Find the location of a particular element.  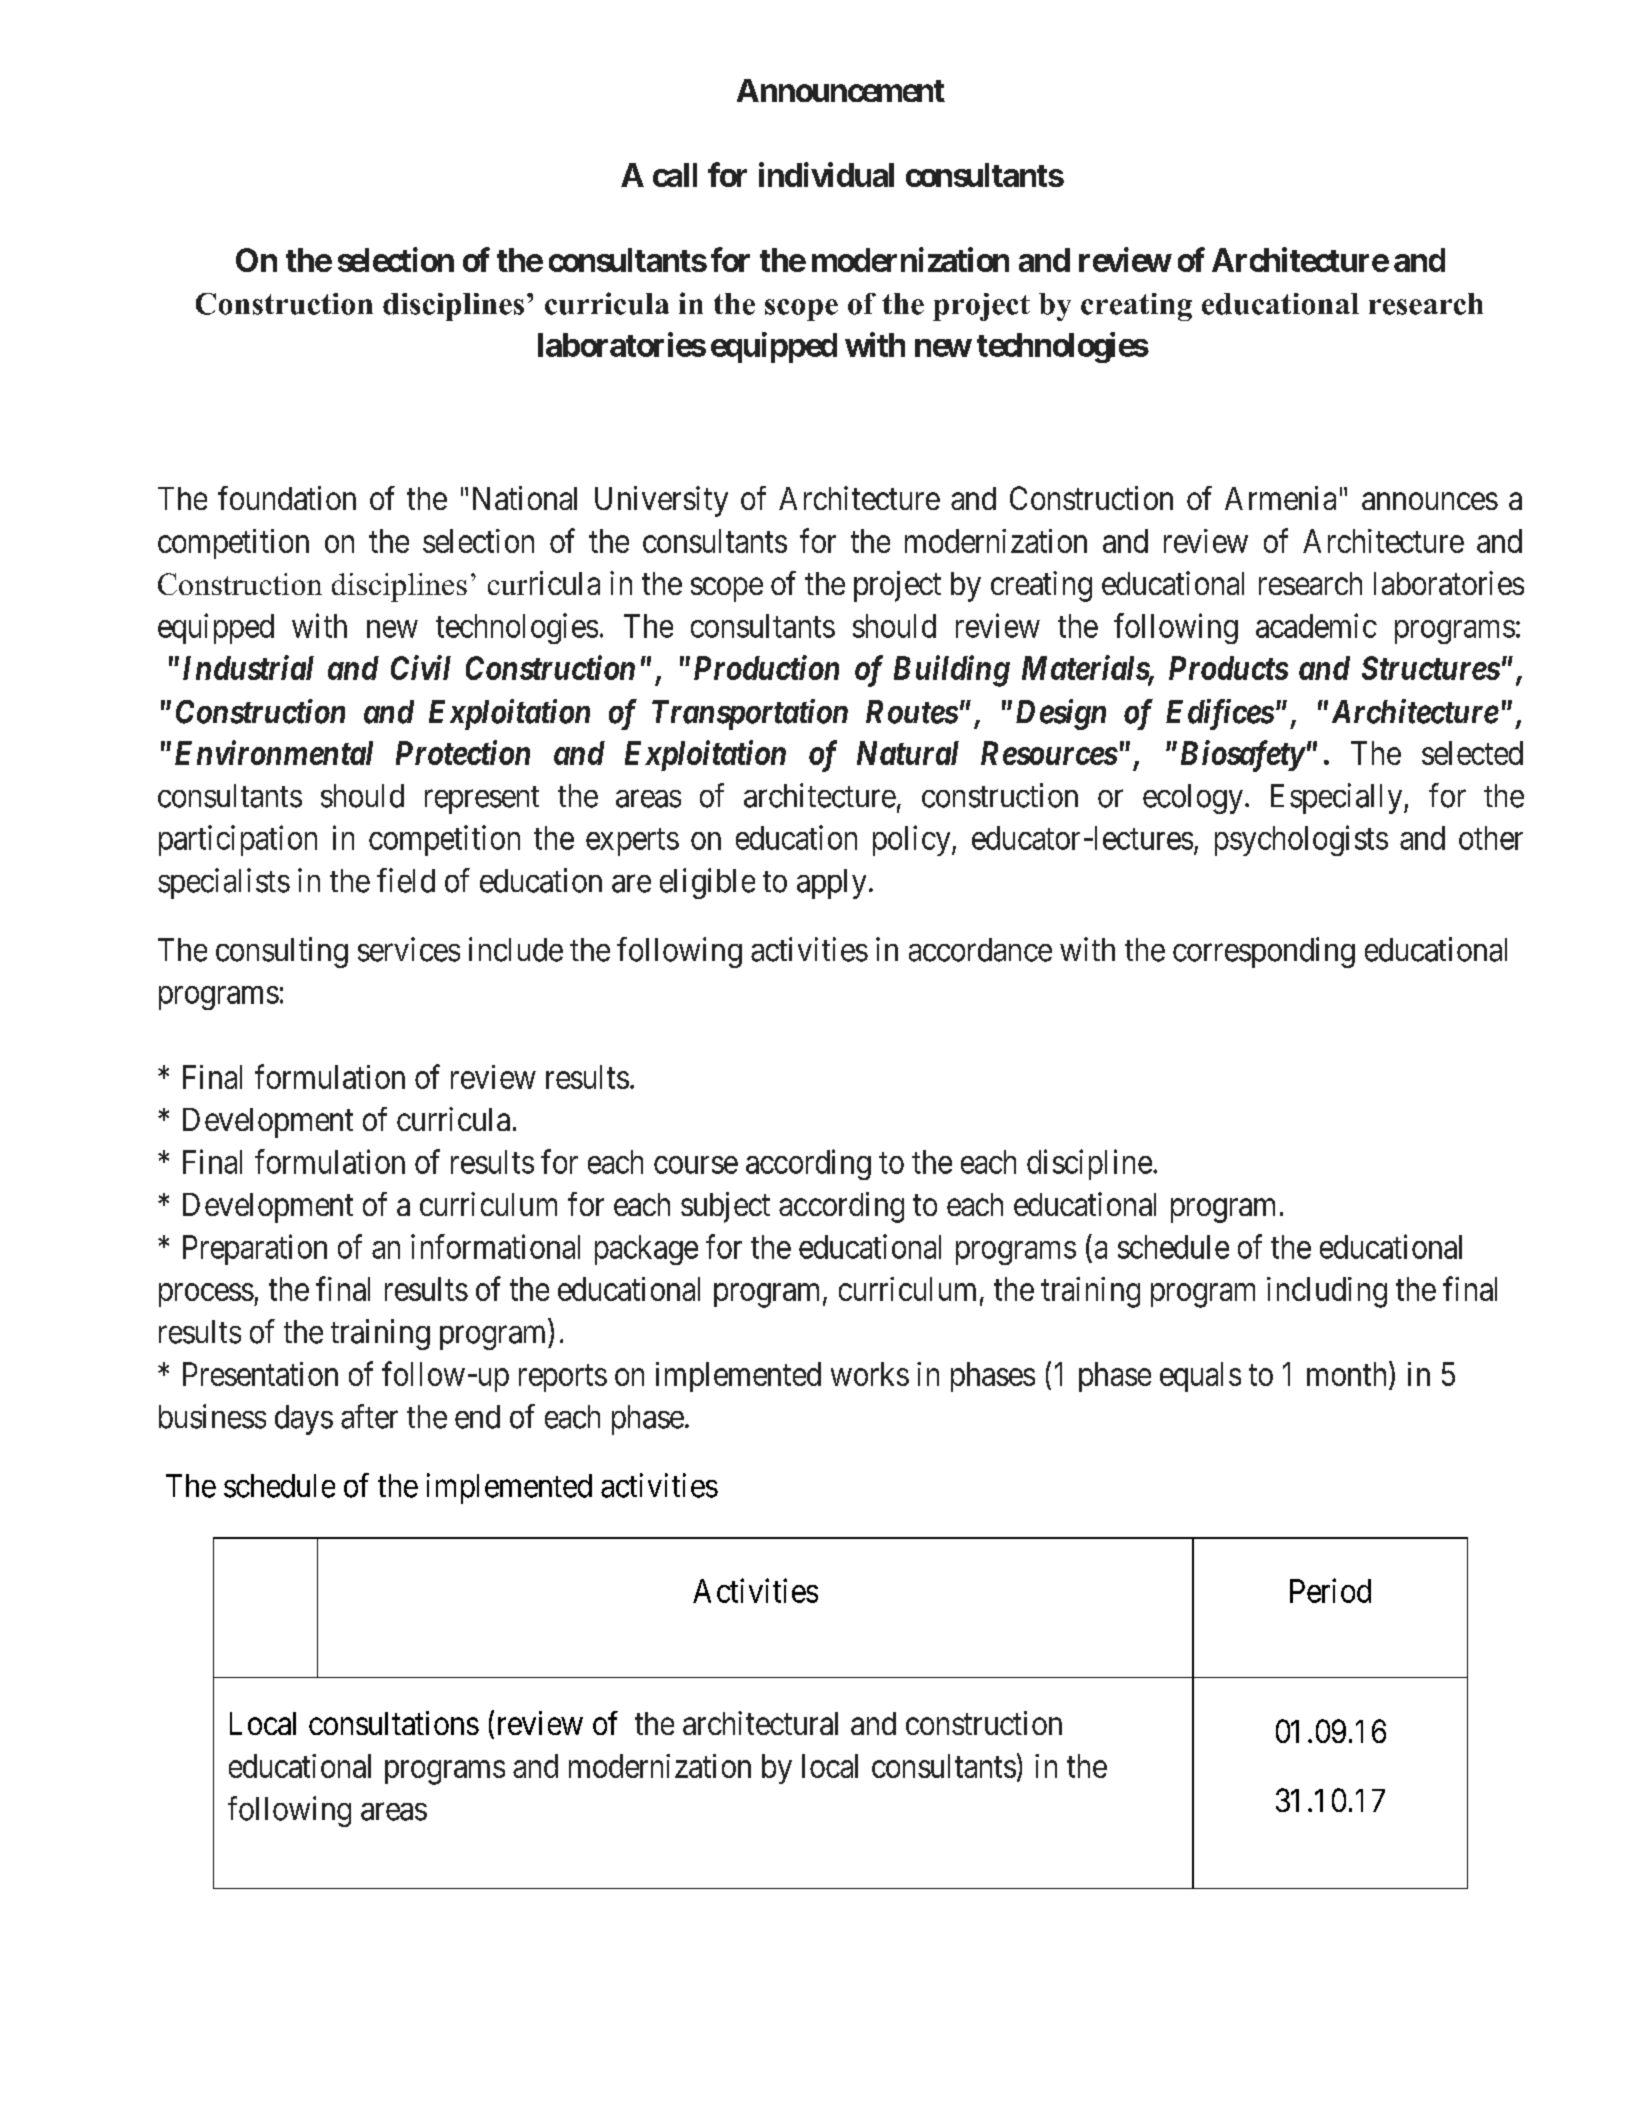

University is located at coordinates (661, 501).
